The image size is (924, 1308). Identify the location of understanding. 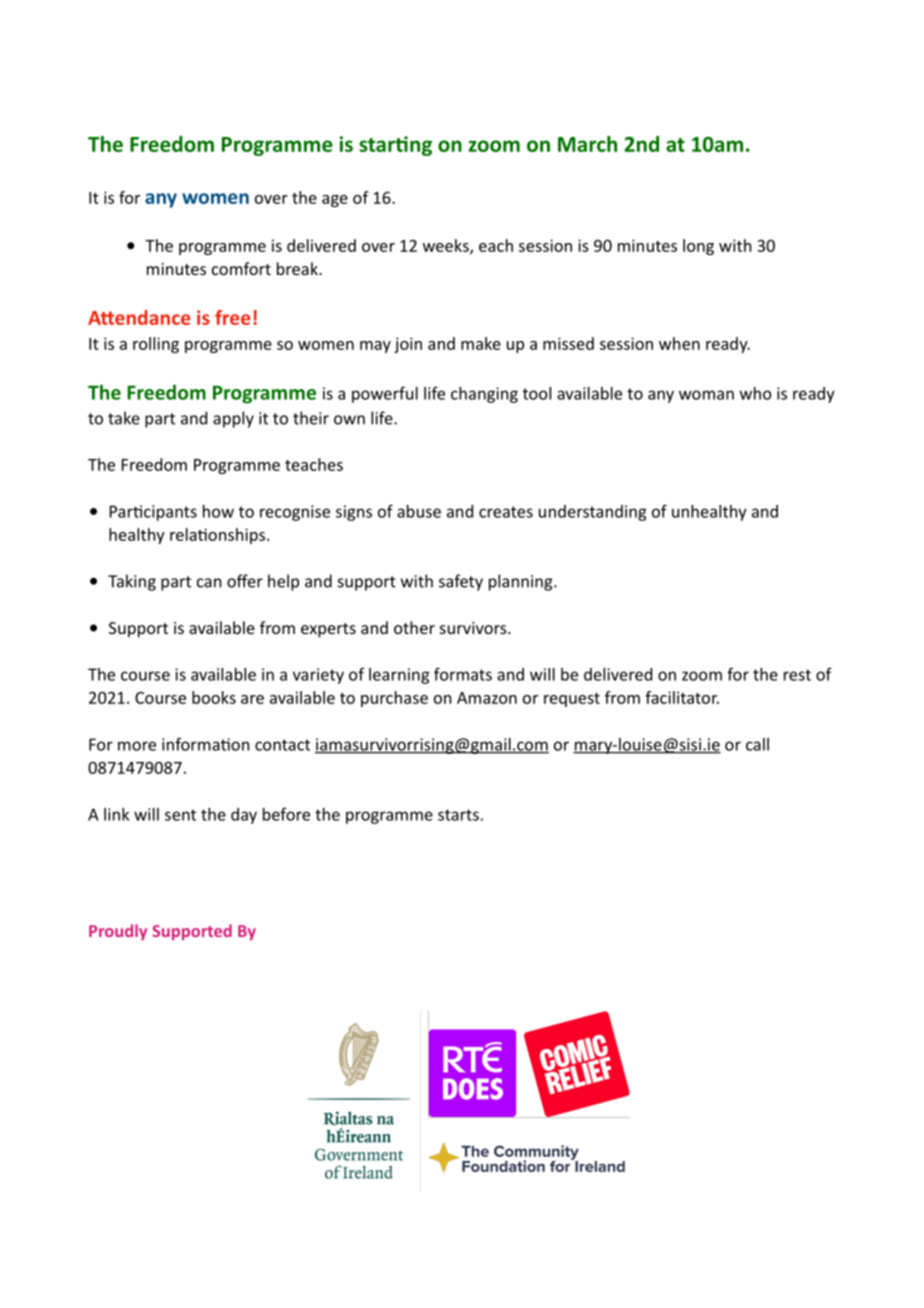
(592, 513).
